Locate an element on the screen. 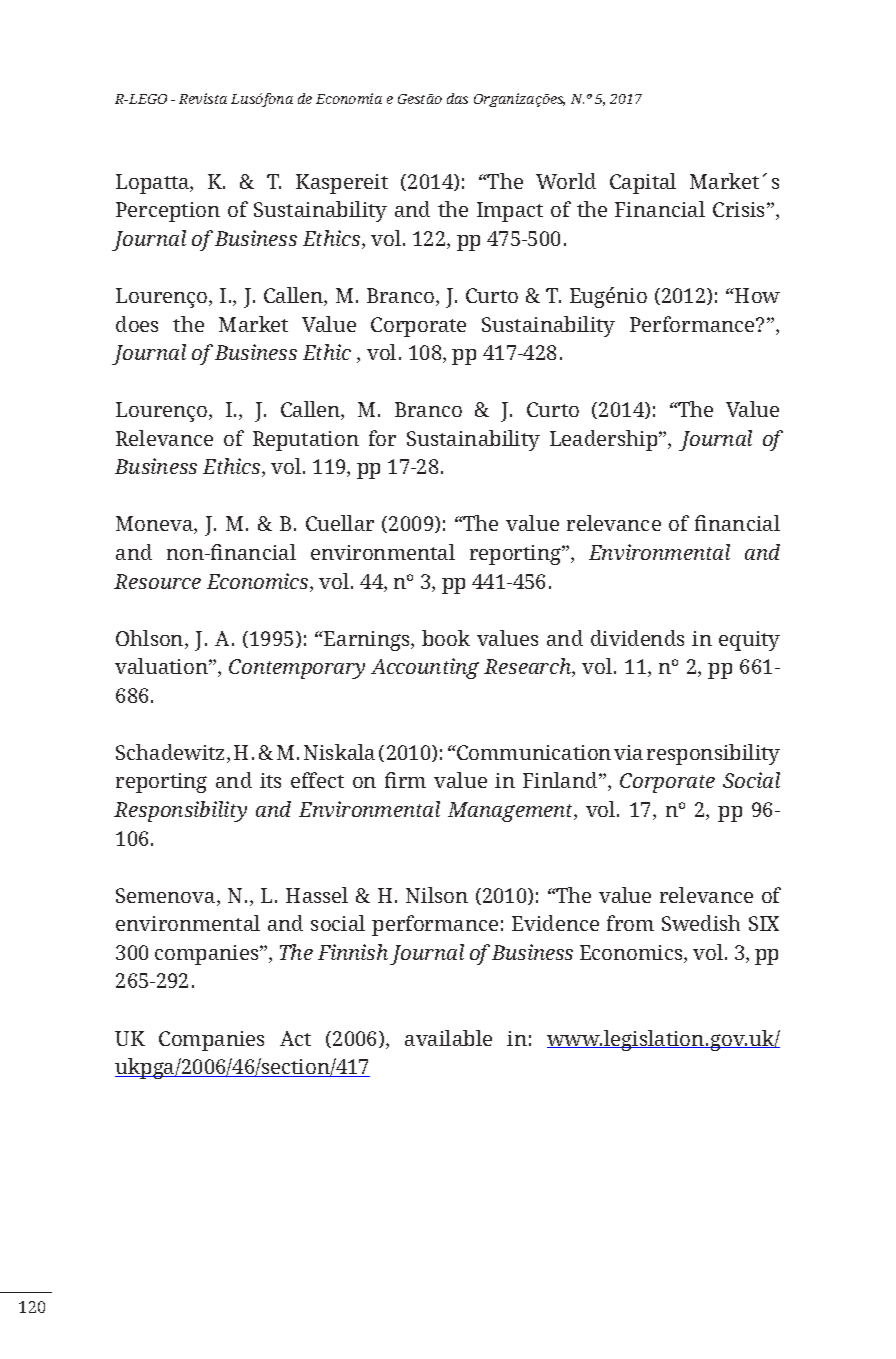  das is located at coordinates (457, 98).
